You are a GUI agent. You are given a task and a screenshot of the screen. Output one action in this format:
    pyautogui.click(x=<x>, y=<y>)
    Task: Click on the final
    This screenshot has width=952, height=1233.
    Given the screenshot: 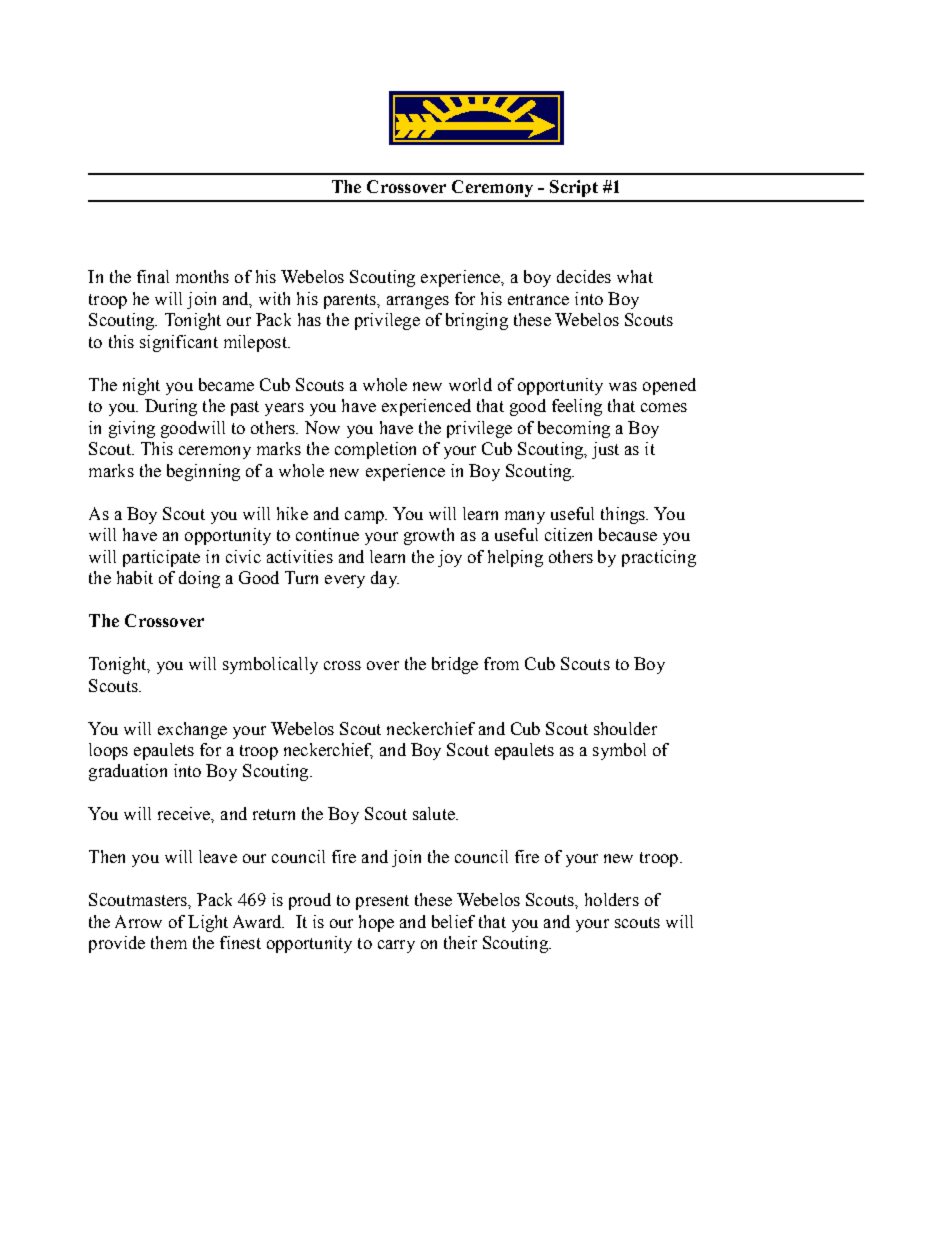 What is the action you would take?
    pyautogui.click(x=153, y=276)
